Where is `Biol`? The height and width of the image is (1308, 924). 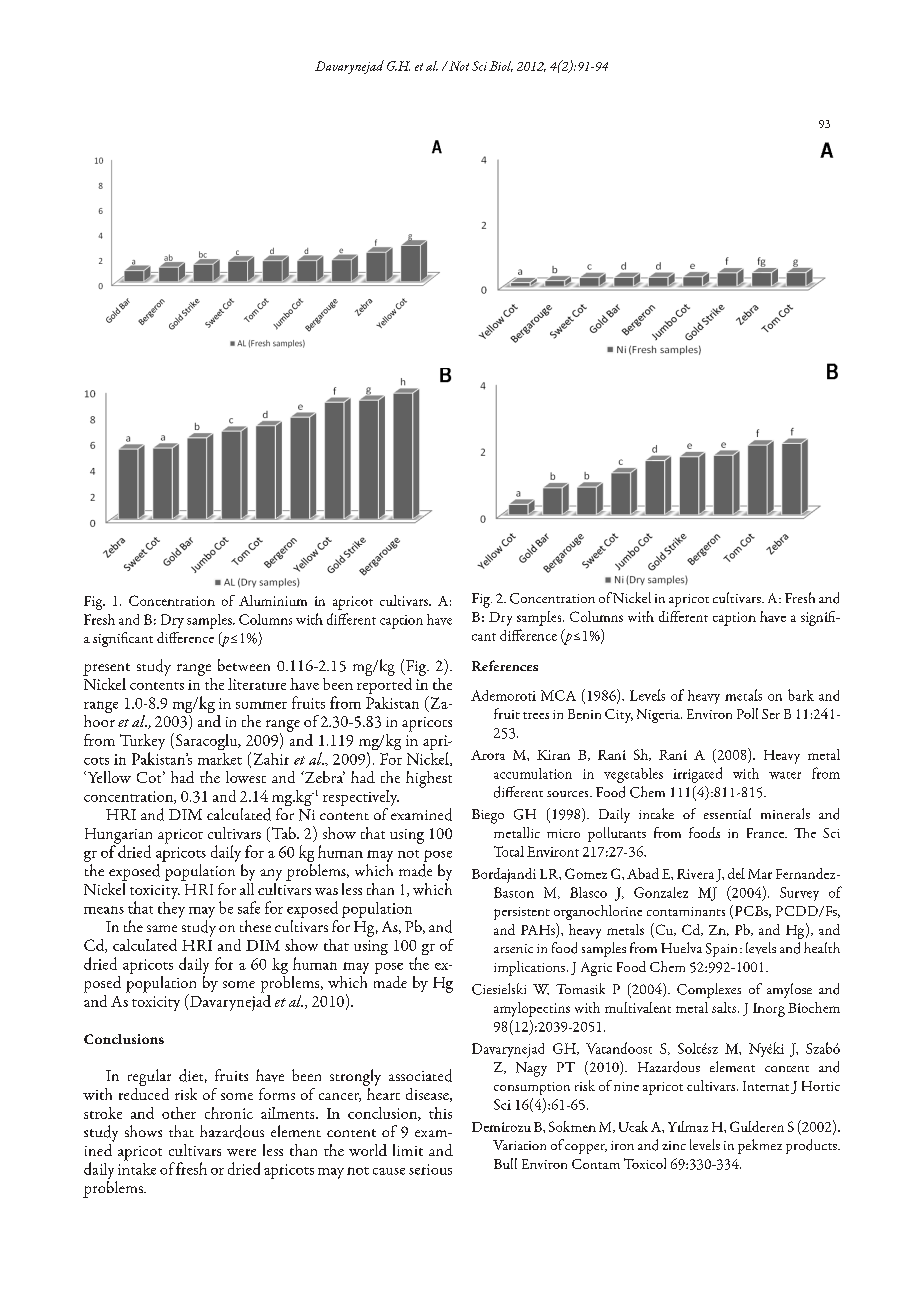
Biol is located at coordinates (501, 66).
